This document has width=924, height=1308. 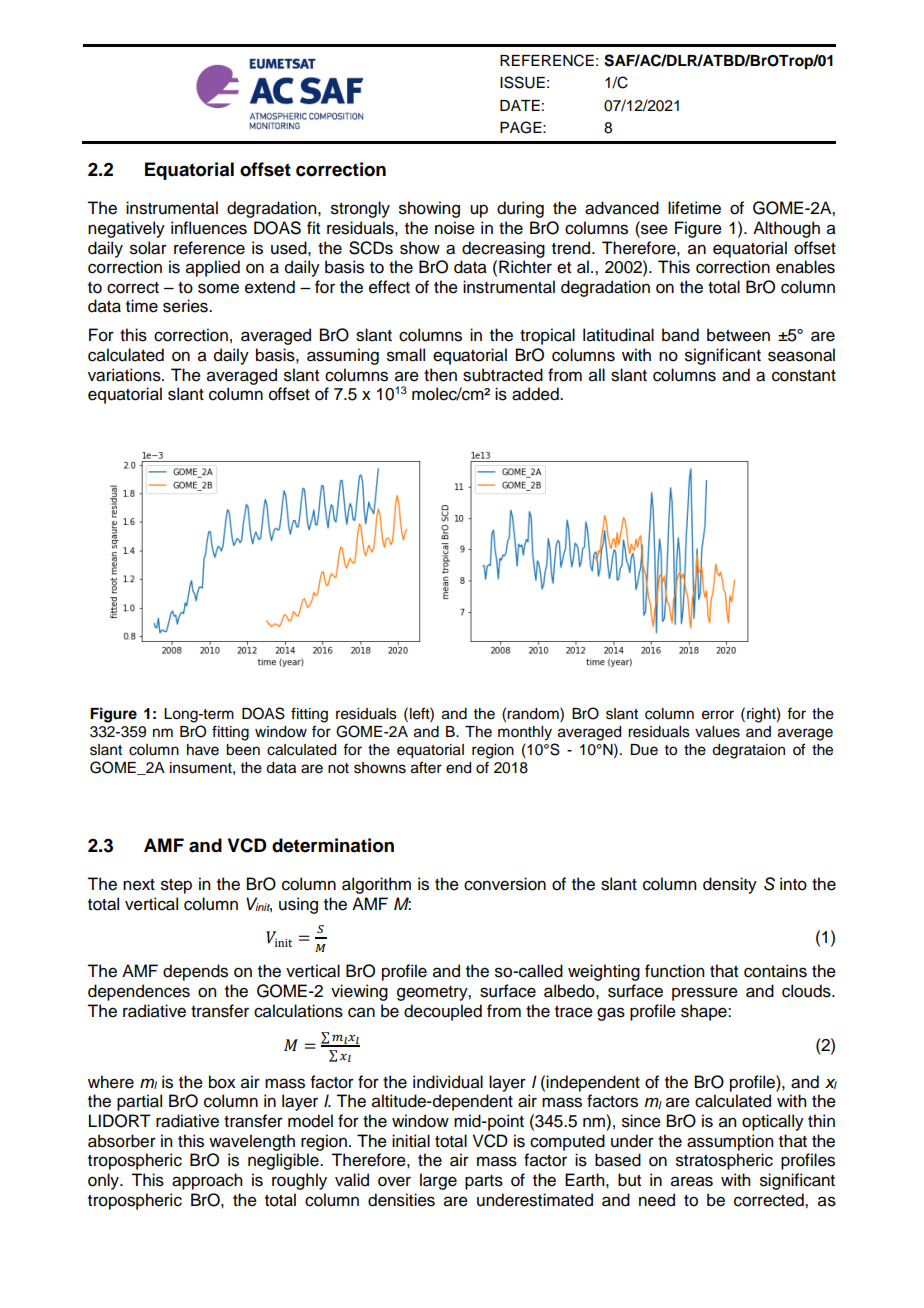 I want to click on approach, so click(x=207, y=1181).
